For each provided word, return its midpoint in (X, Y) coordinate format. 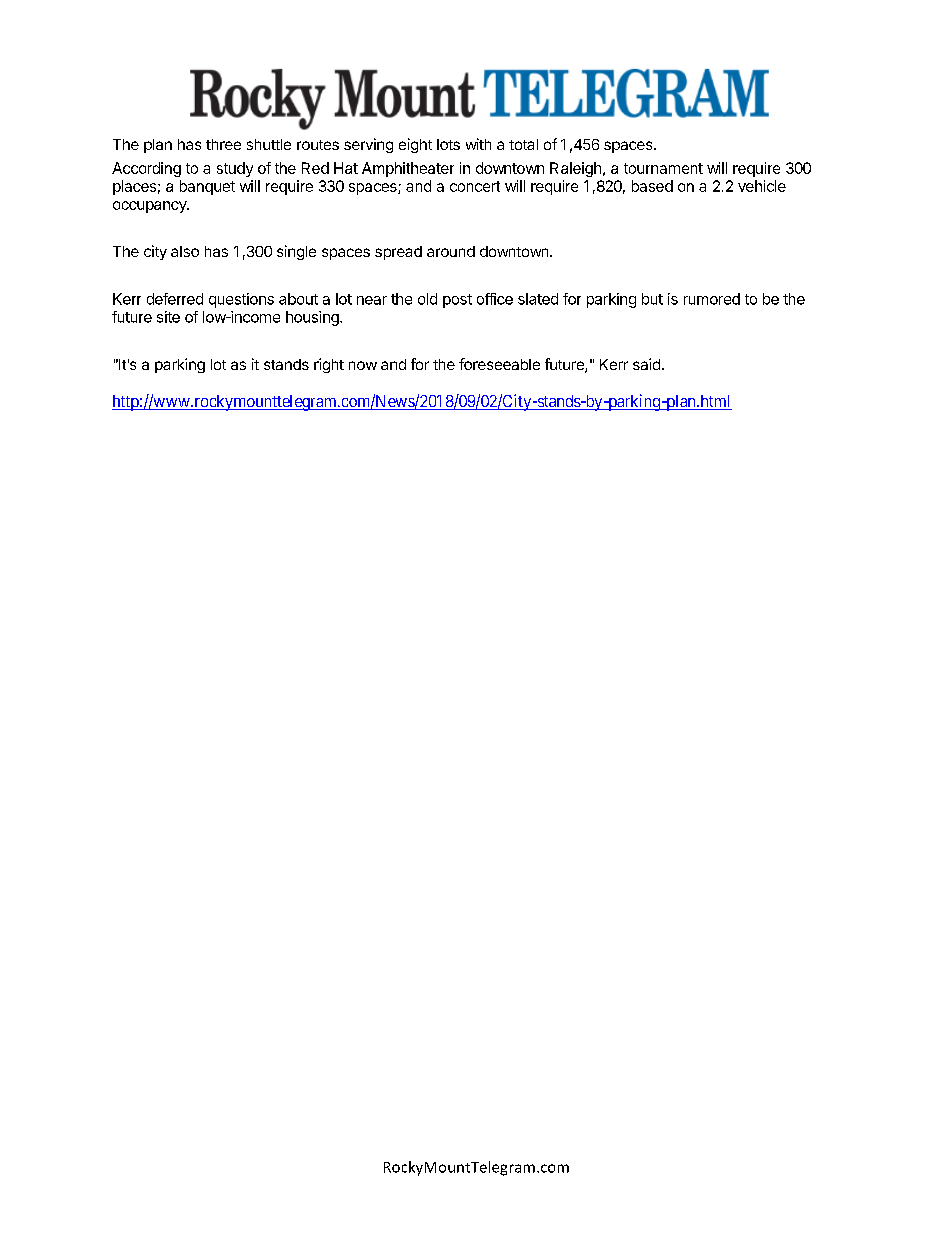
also (185, 251)
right (329, 365)
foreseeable (499, 364)
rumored (712, 299)
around (451, 251)
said (646, 364)
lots (448, 144)
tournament (663, 168)
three (223, 144)
